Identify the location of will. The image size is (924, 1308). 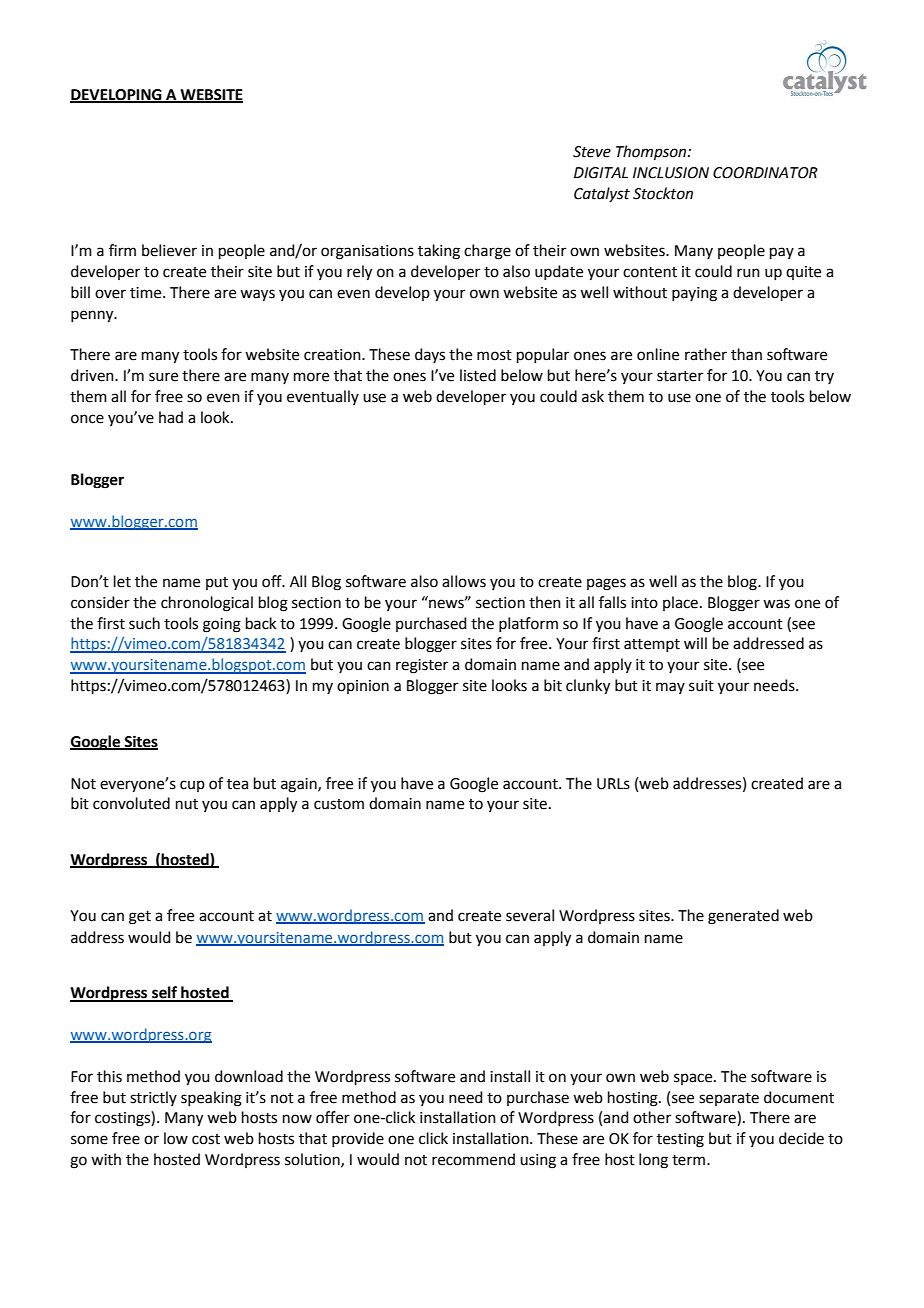
(695, 643).
